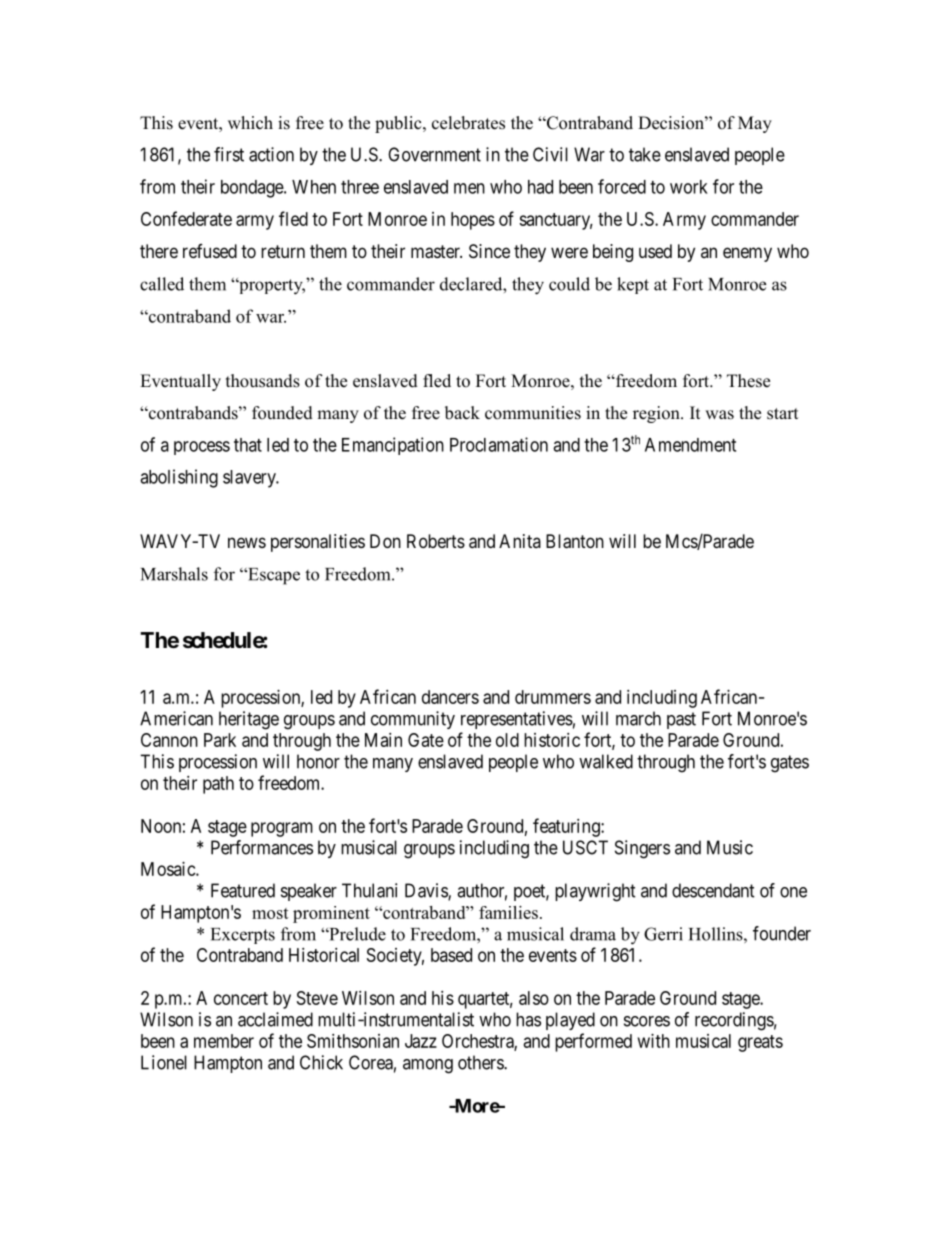 The image size is (952, 1233). Describe the element at coordinates (450, 697) in the screenshot. I see `dancers` at that location.
